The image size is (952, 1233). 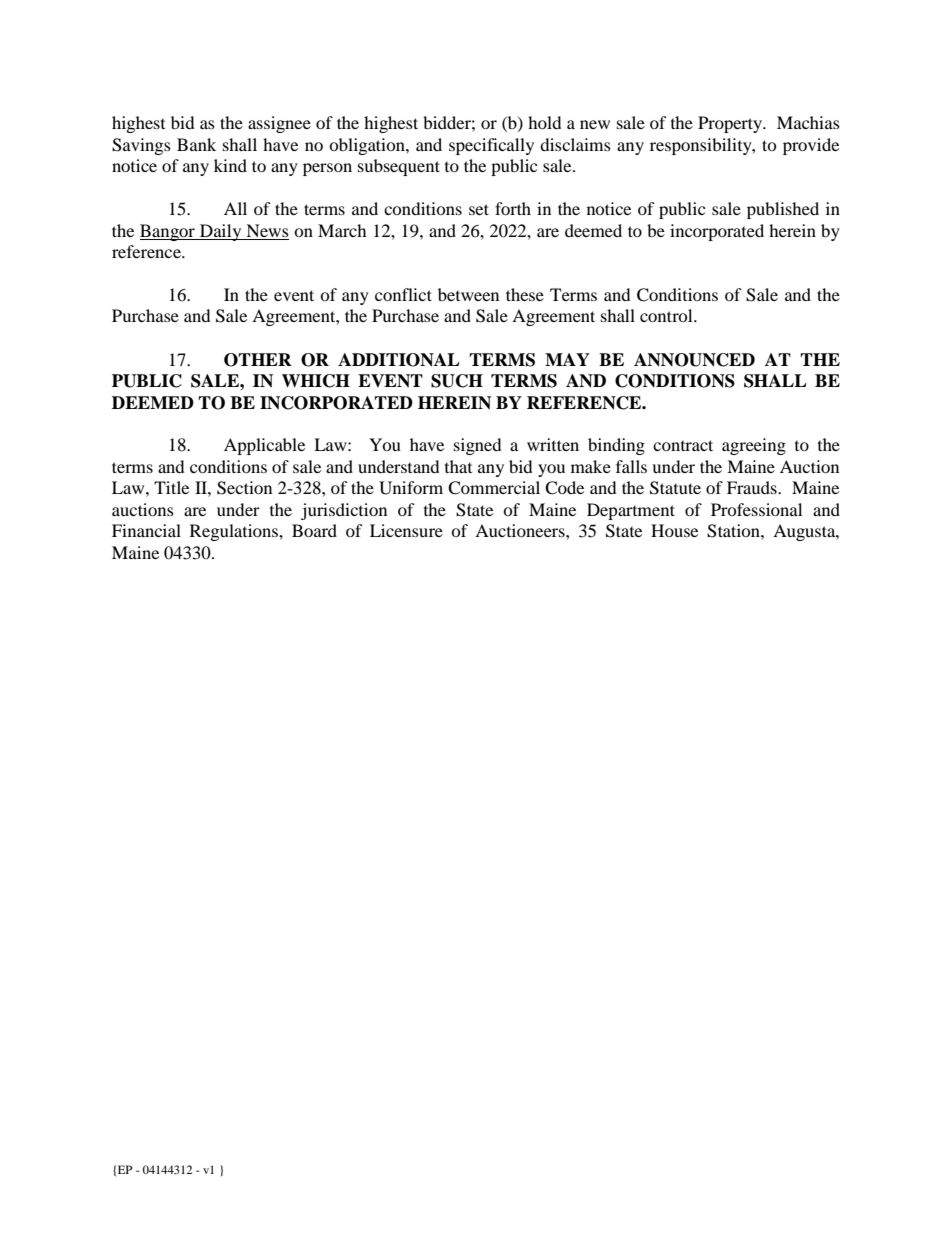 I want to click on SUCH, so click(x=457, y=381).
